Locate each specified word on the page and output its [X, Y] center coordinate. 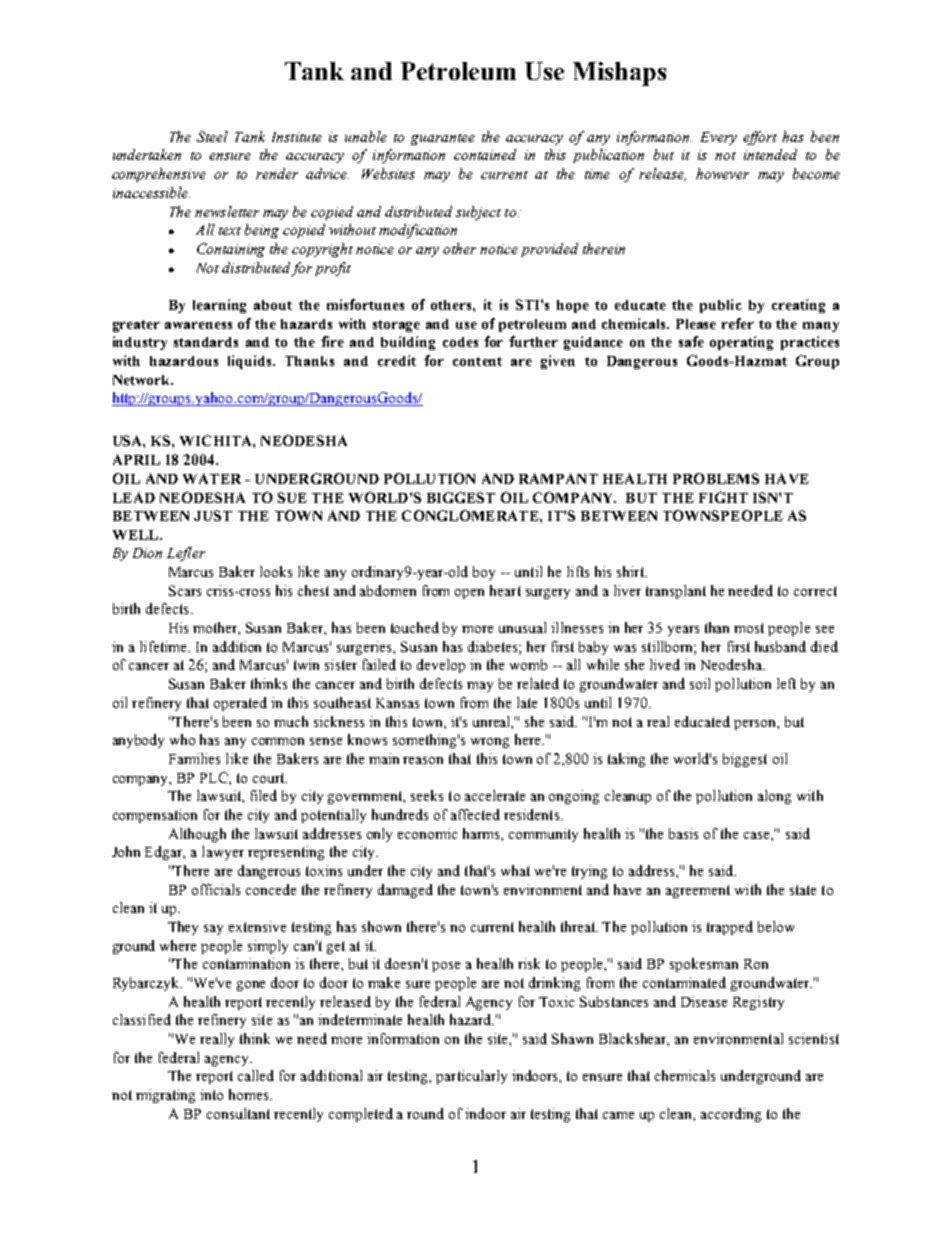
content [477, 361]
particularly [471, 1077]
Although [197, 835]
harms [482, 833]
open [469, 594]
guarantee [443, 139]
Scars [185, 590]
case [758, 835]
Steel [212, 136]
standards [206, 342]
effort [760, 138]
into [211, 1094]
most [749, 628]
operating [741, 343]
